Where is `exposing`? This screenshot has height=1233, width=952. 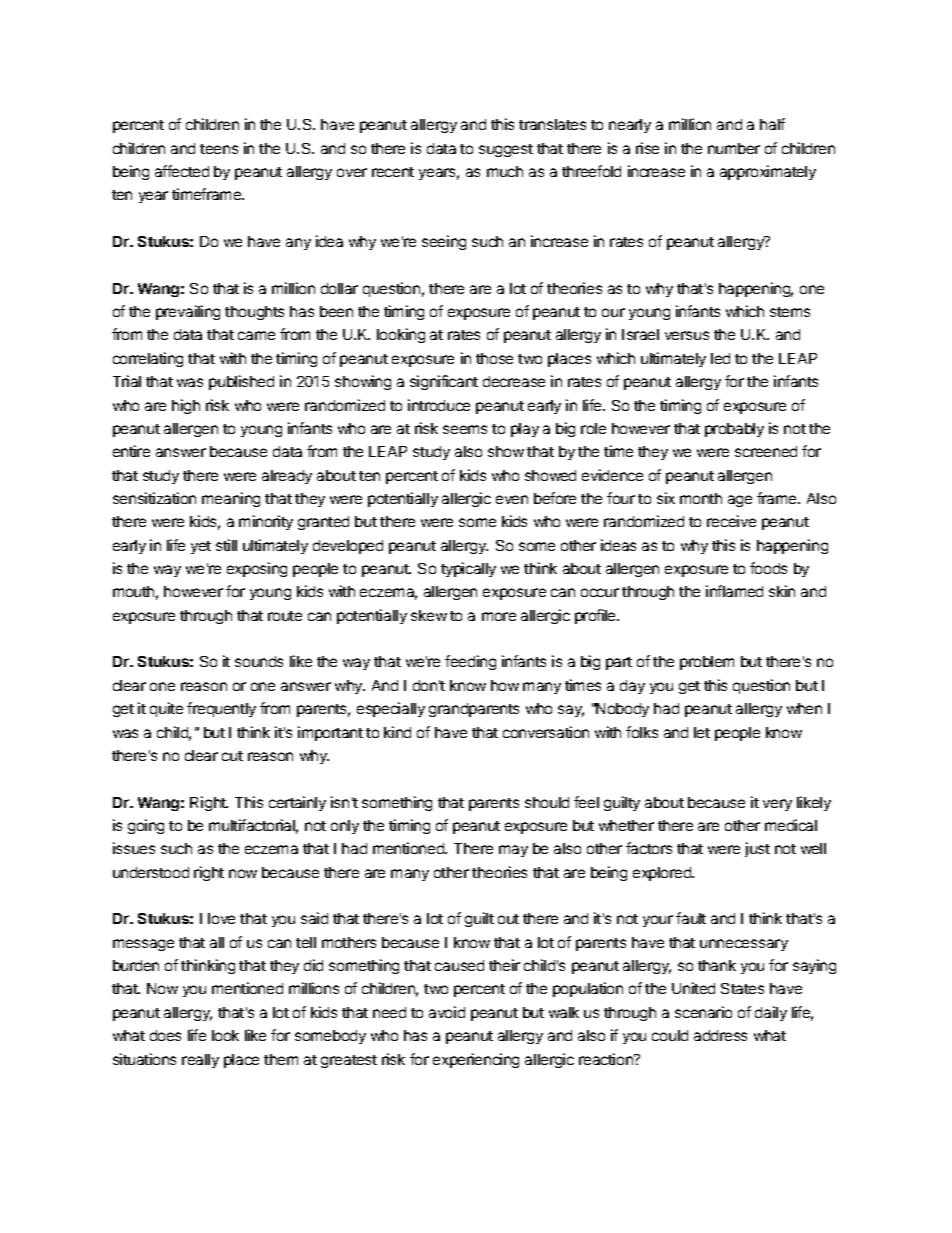
exposing is located at coordinates (257, 569).
